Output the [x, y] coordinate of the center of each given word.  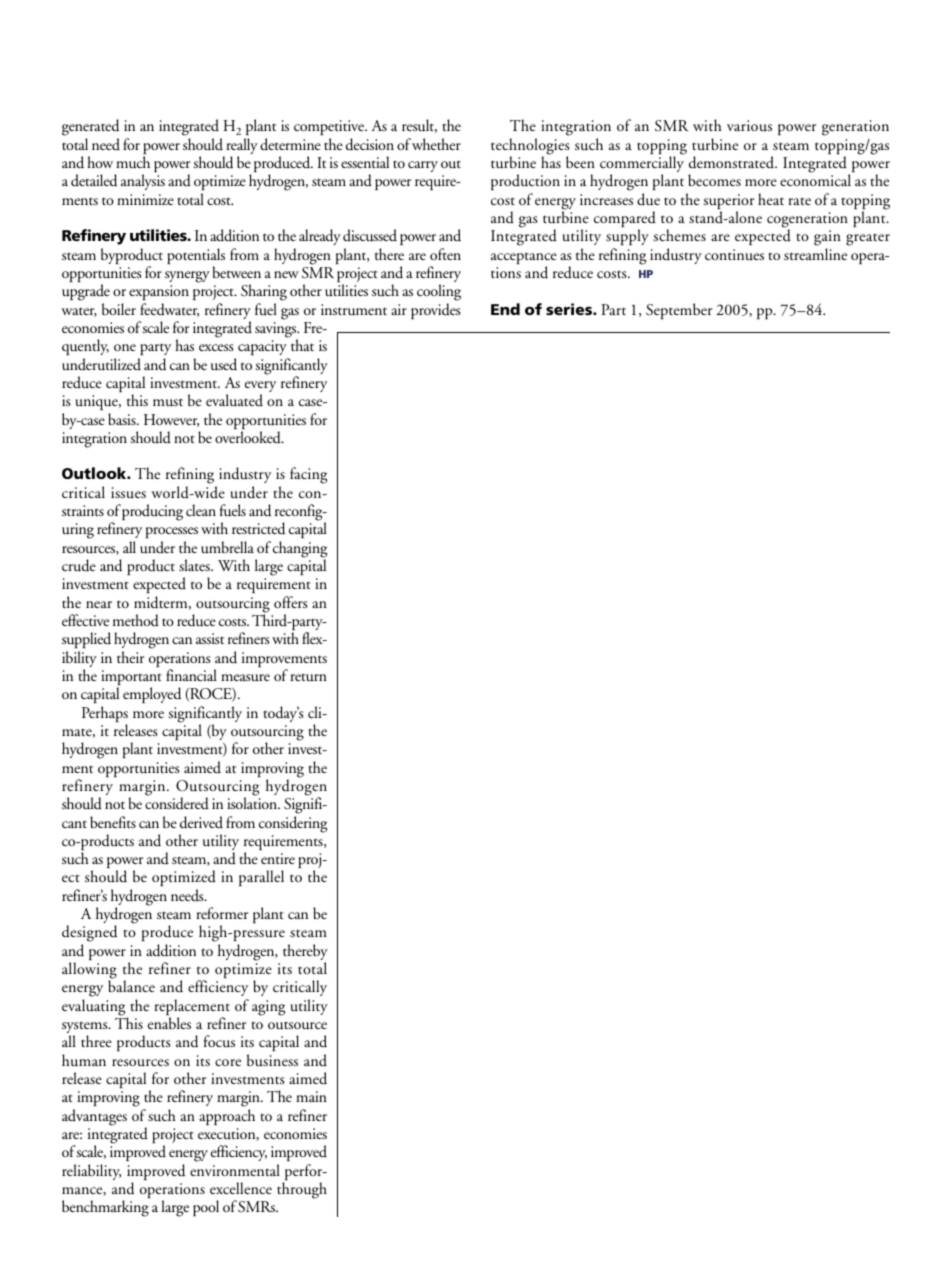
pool [206, 1208]
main [311, 1096]
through [302, 1190]
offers [291, 602]
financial [191, 675]
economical [815, 180]
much [133, 162]
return [308, 677]
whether [436, 144]
